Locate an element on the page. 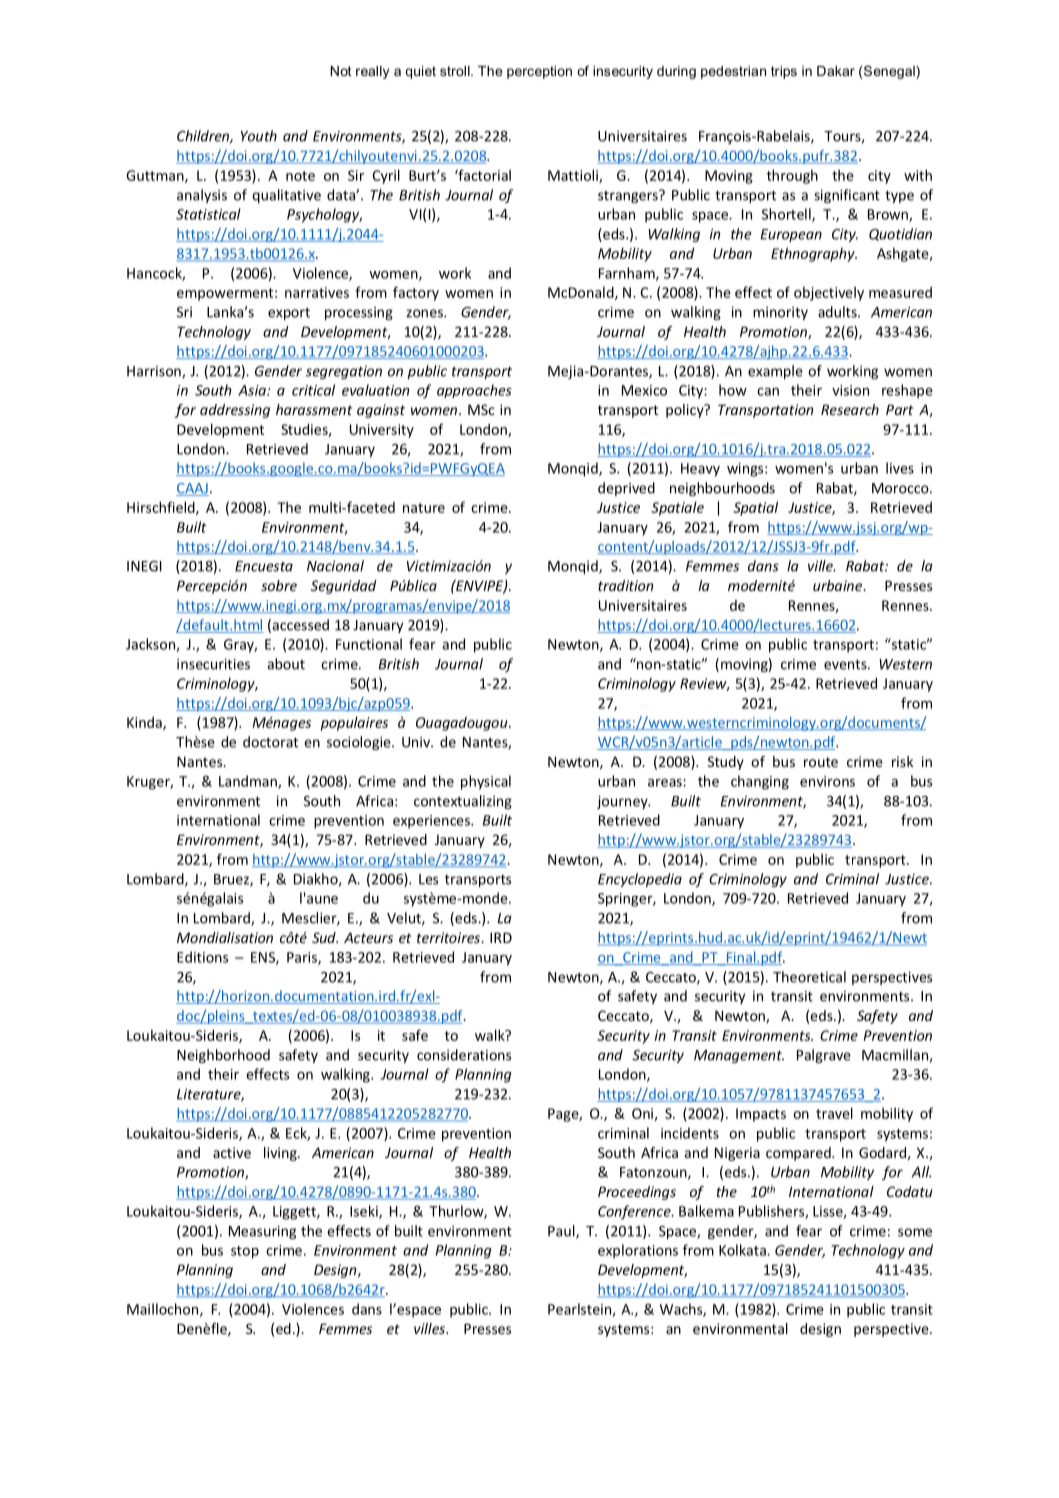 The image size is (1059, 1498). deprived is located at coordinates (626, 489).
